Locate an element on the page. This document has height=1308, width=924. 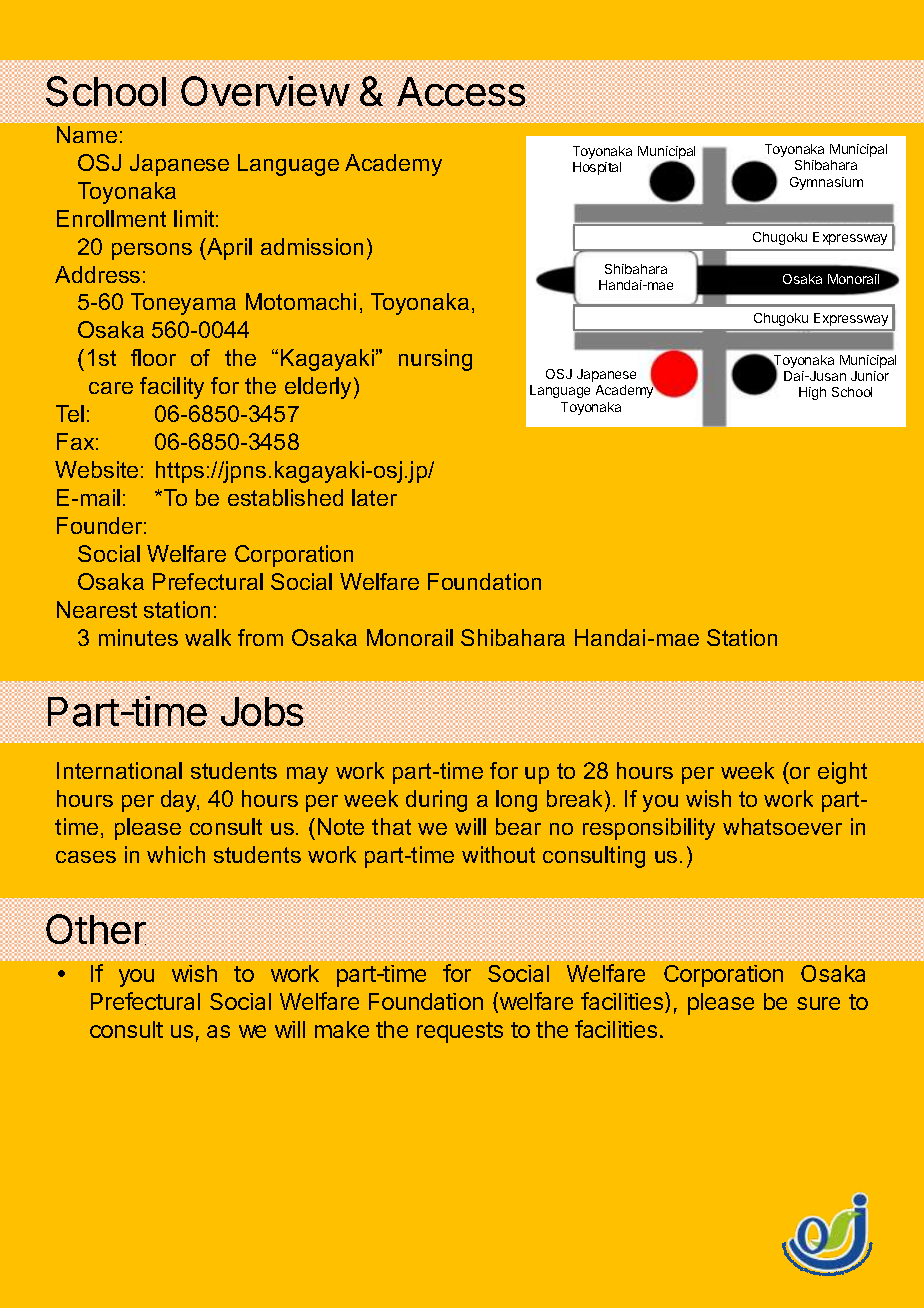
Name is located at coordinates (87, 134).
